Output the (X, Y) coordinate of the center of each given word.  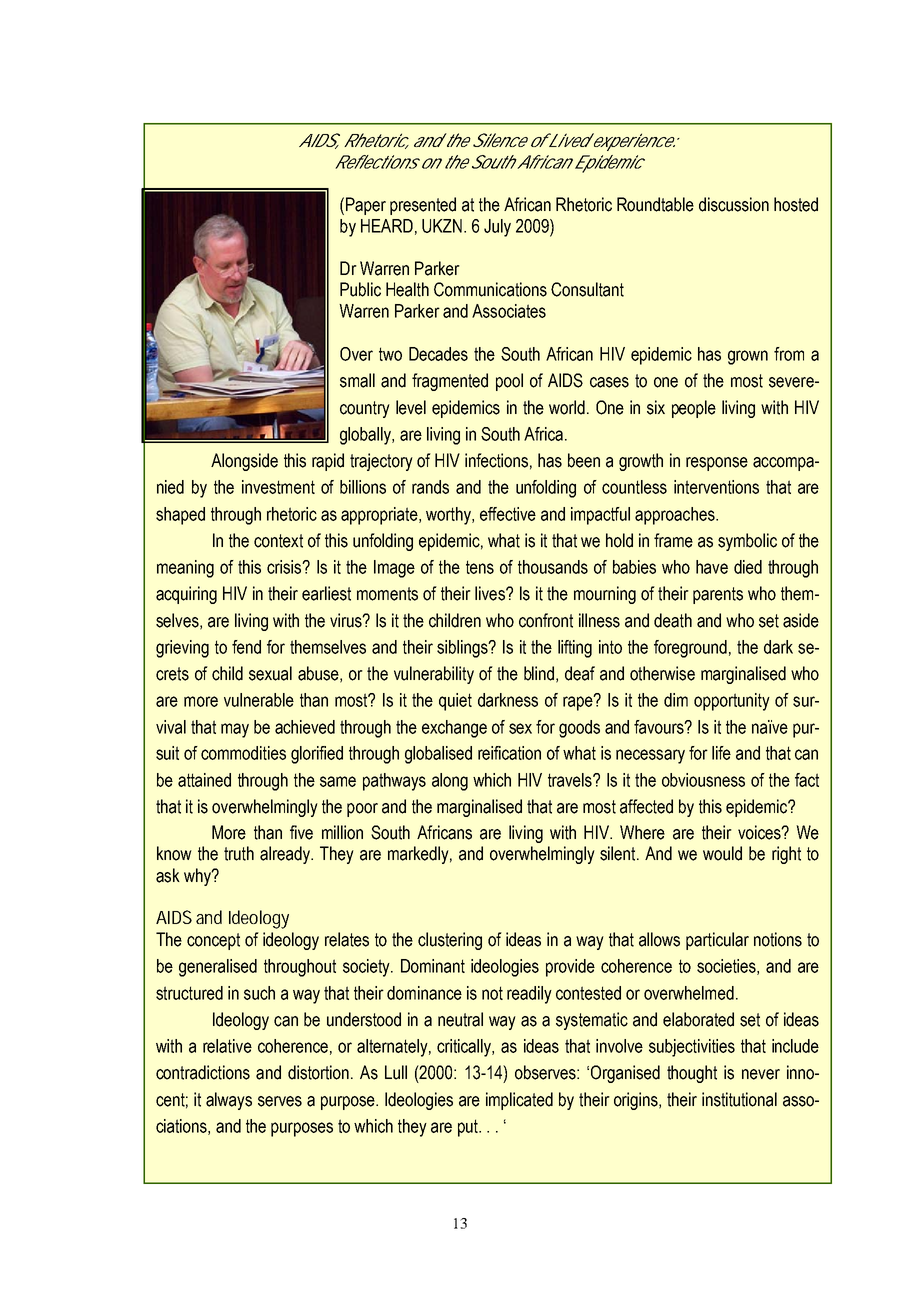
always (229, 1101)
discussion (734, 204)
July (497, 228)
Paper (366, 206)
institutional (739, 1099)
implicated (519, 1101)
